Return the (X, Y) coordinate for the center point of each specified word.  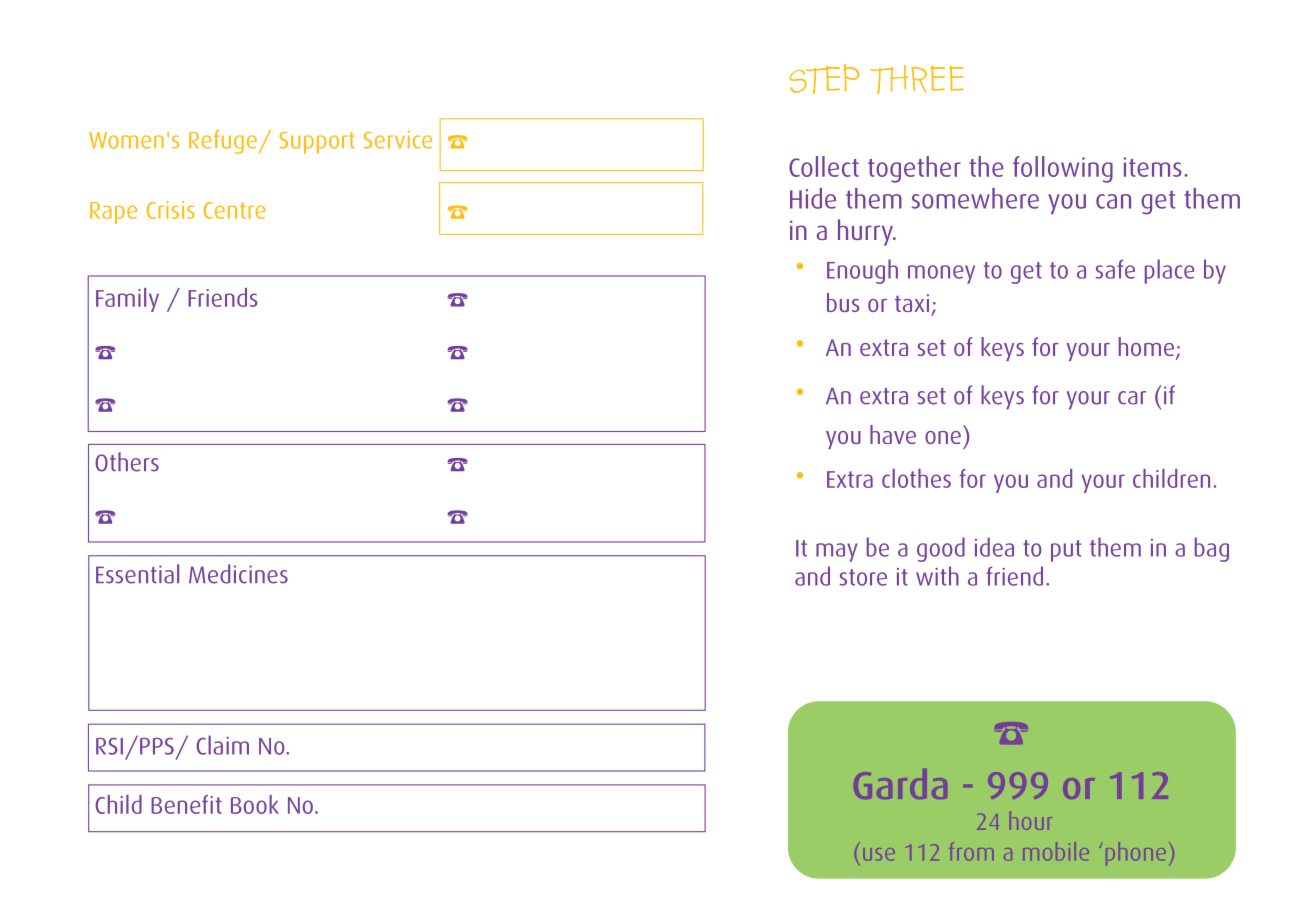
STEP (824, 79)
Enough (862, 271)
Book (255, 804)
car (1132, 398)
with (937, 576)
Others (127, 462)
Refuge (223, 142)
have (893, 434)
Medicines (238, 574)
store (863, 577)
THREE (917, 79)
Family (127, 300)
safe (1115, 269)
